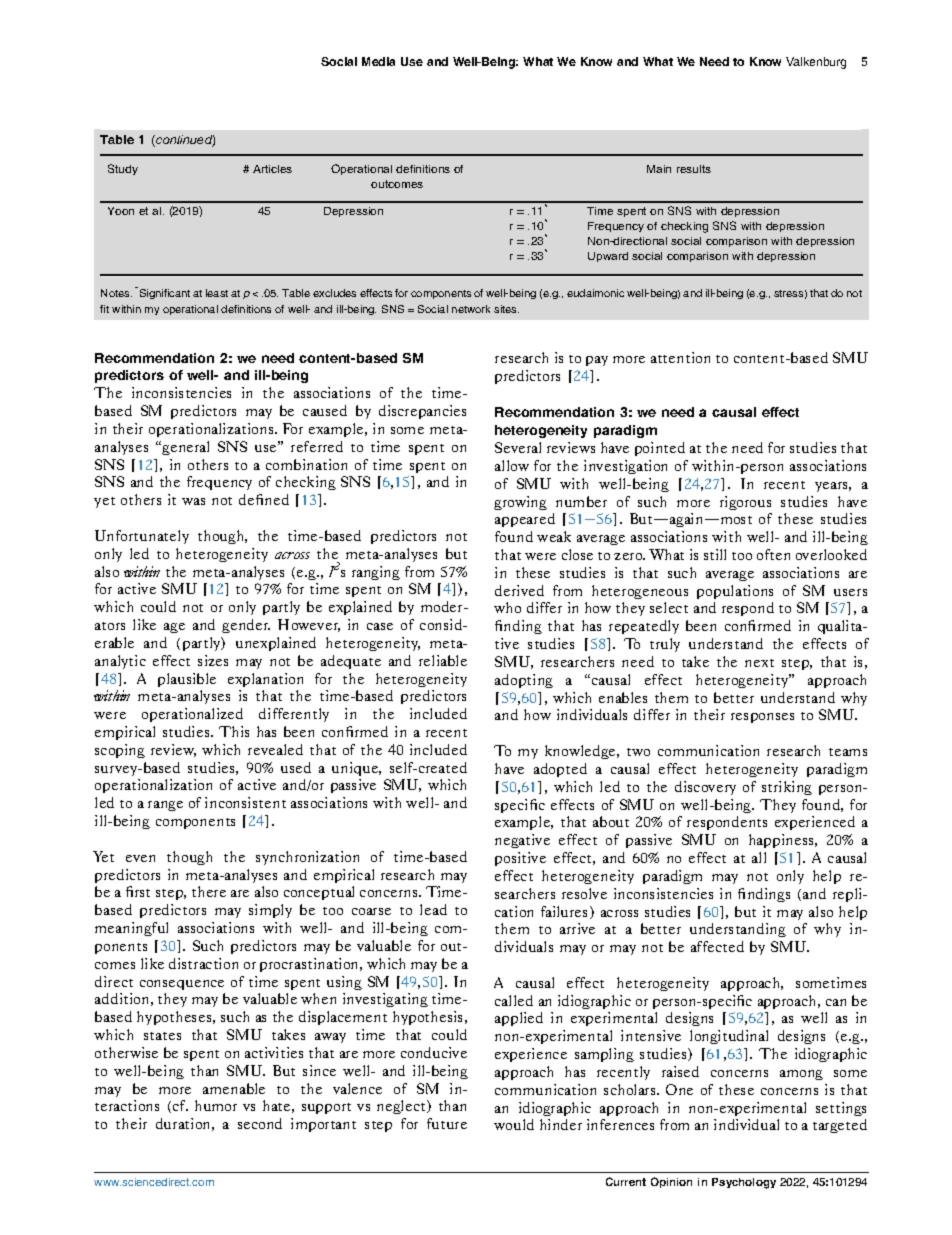  What do you see at coordinates (378, 61) in the page?
I see `Media` at bounding box center [378, 61].
